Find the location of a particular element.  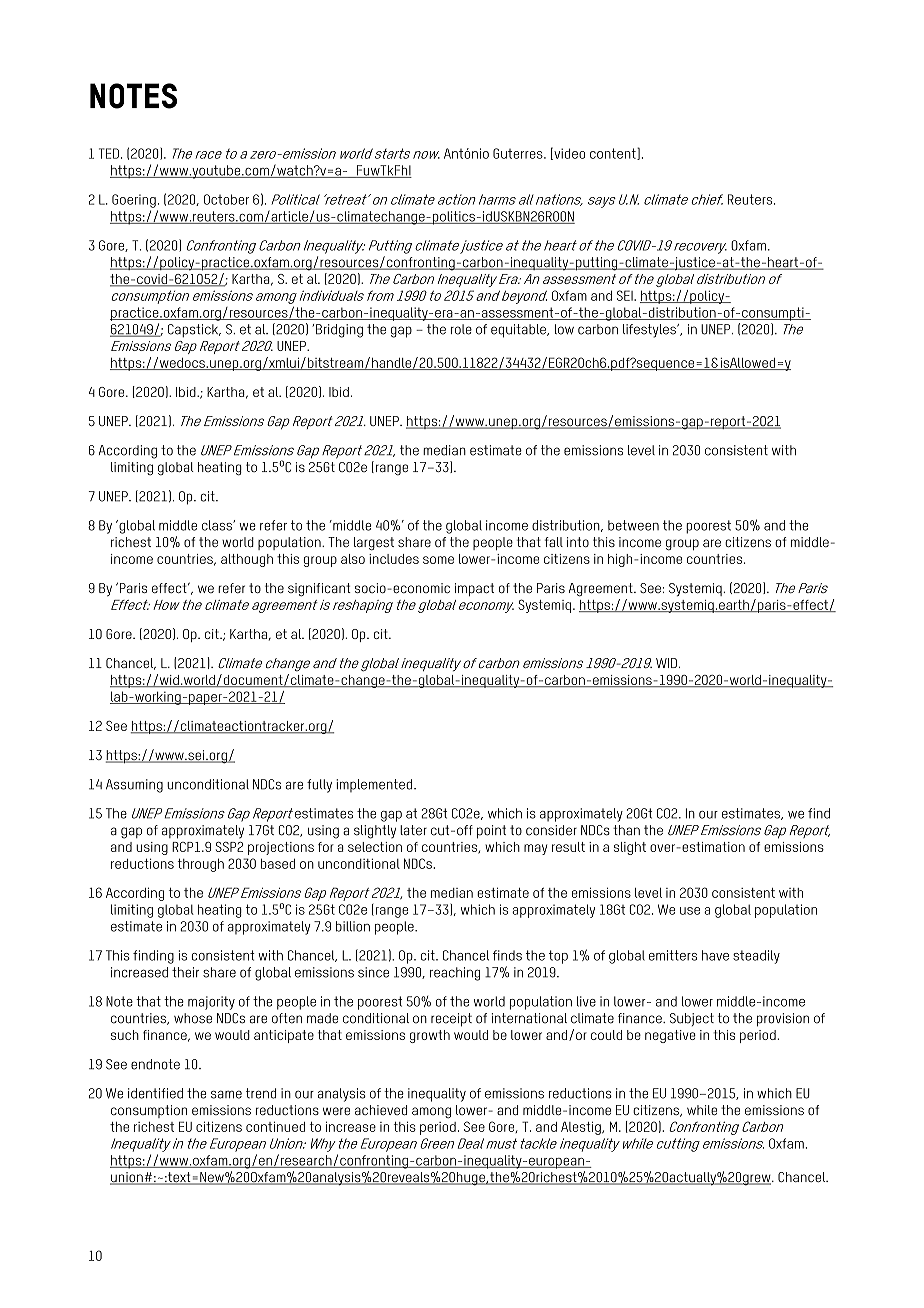

use is located at coordinates (690, 911).
